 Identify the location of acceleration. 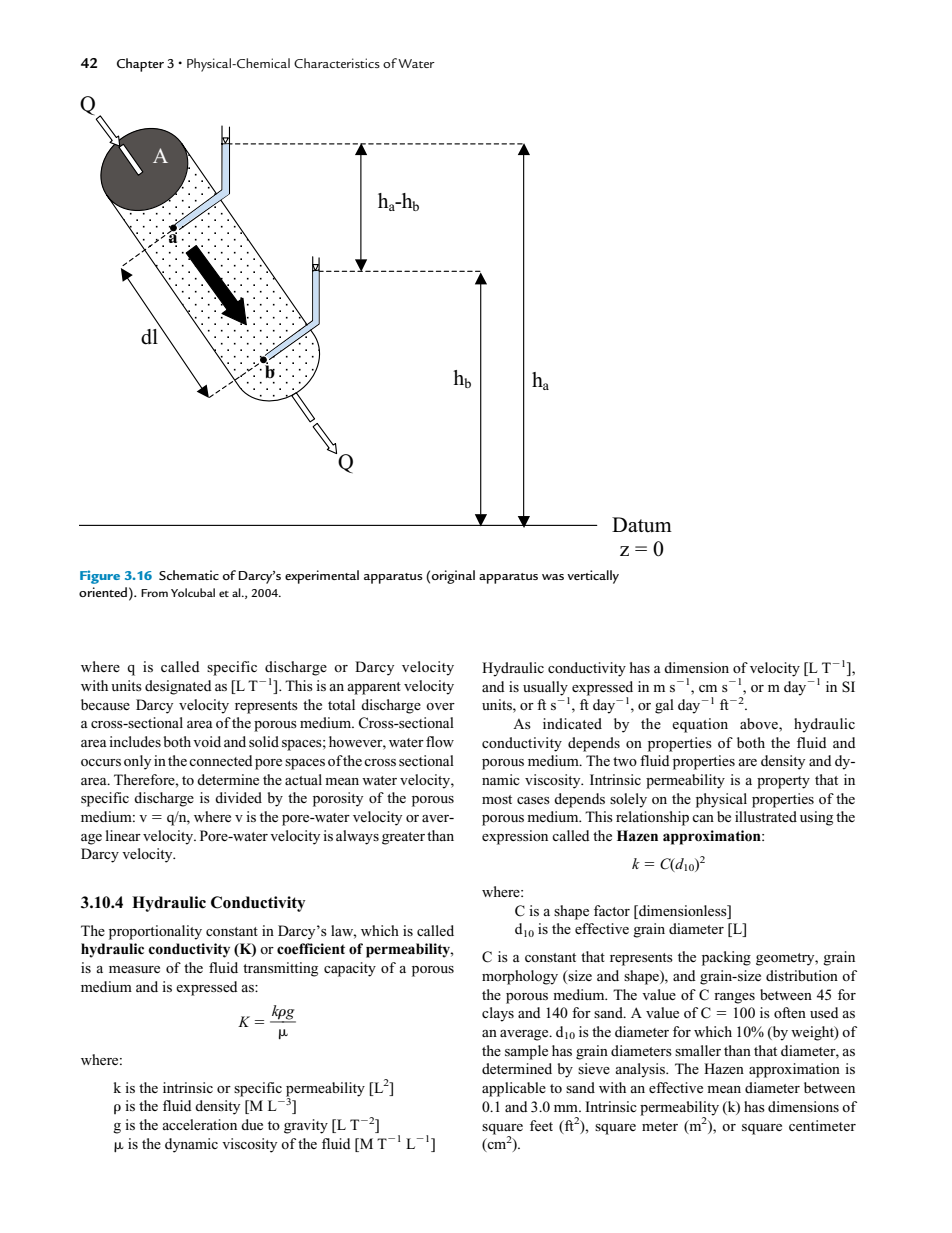
(199, 1124).
